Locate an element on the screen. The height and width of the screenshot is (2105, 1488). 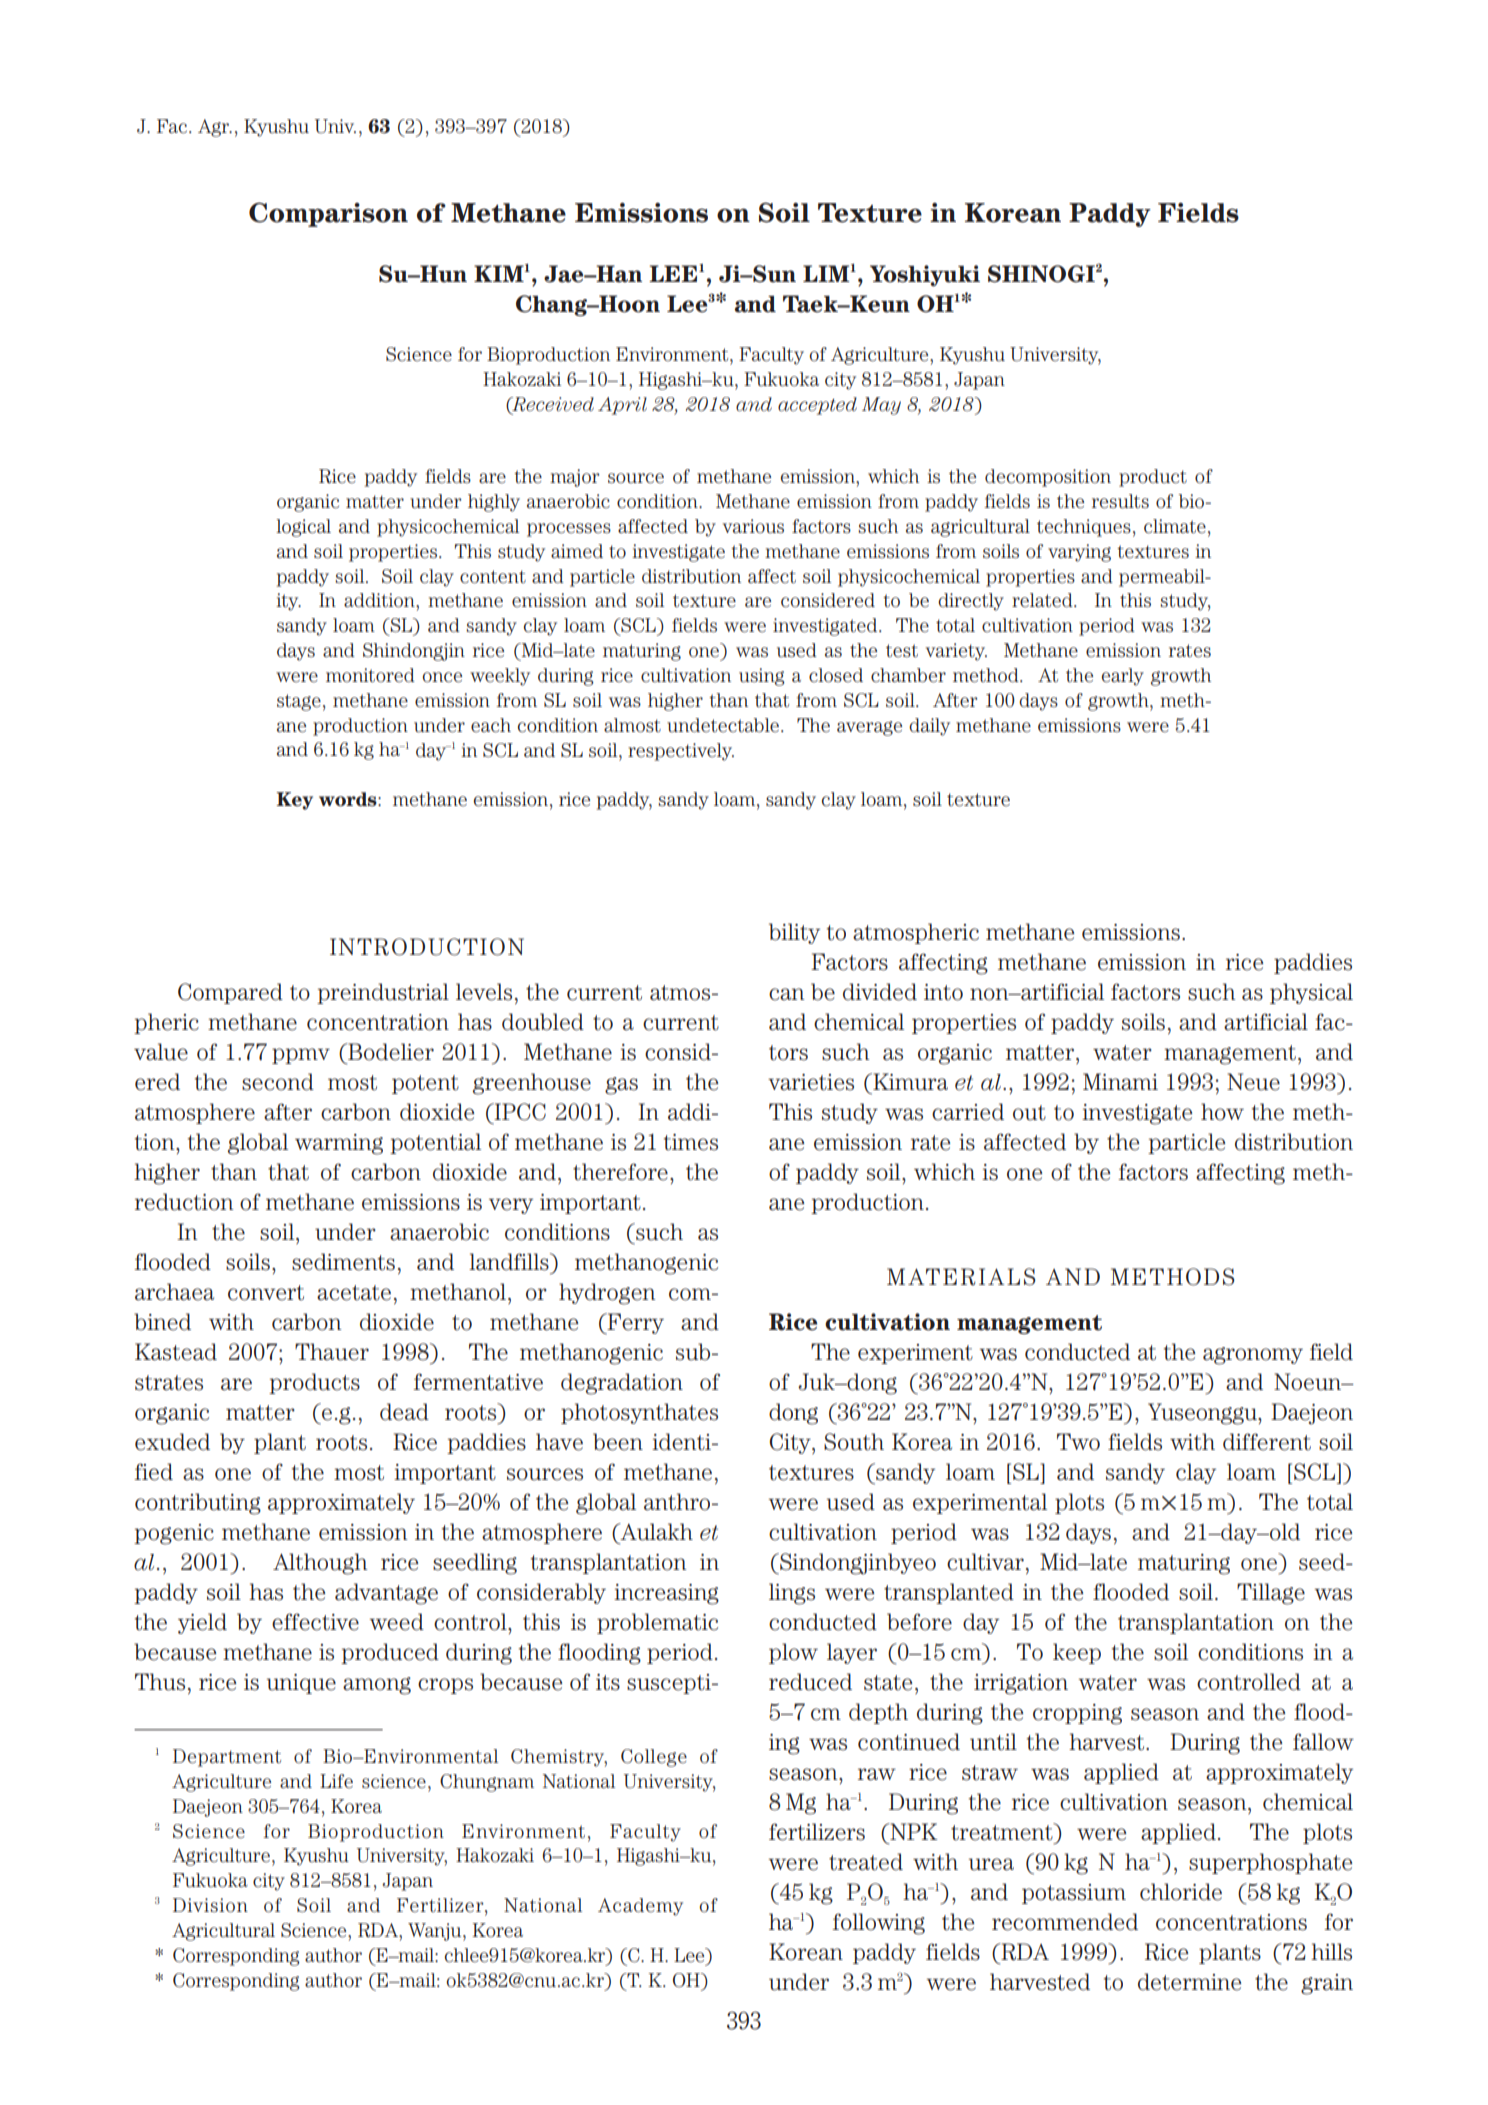
second is located at coordinates (278, 1082).
